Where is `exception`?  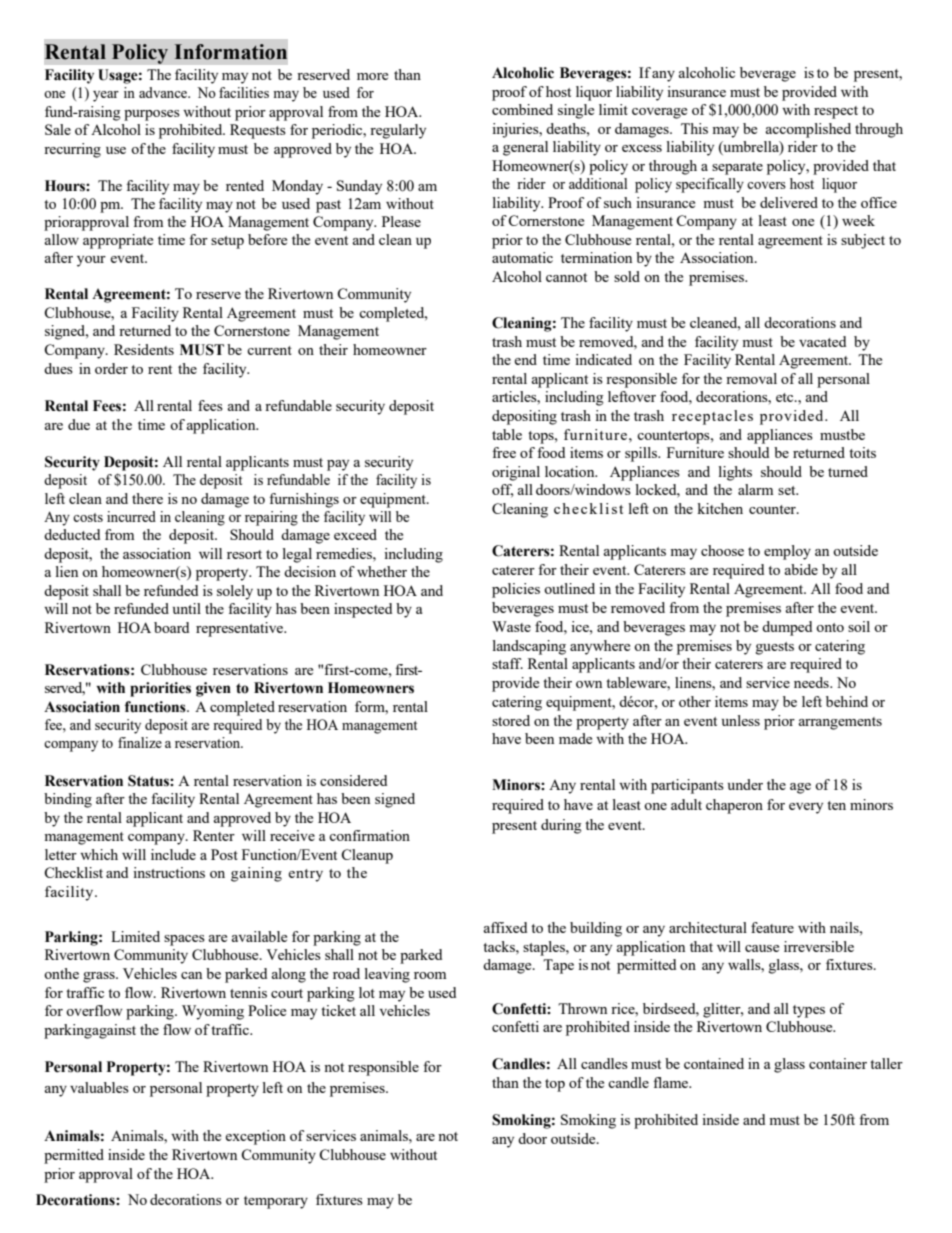 exception is located at coordinates (255, 1137).
